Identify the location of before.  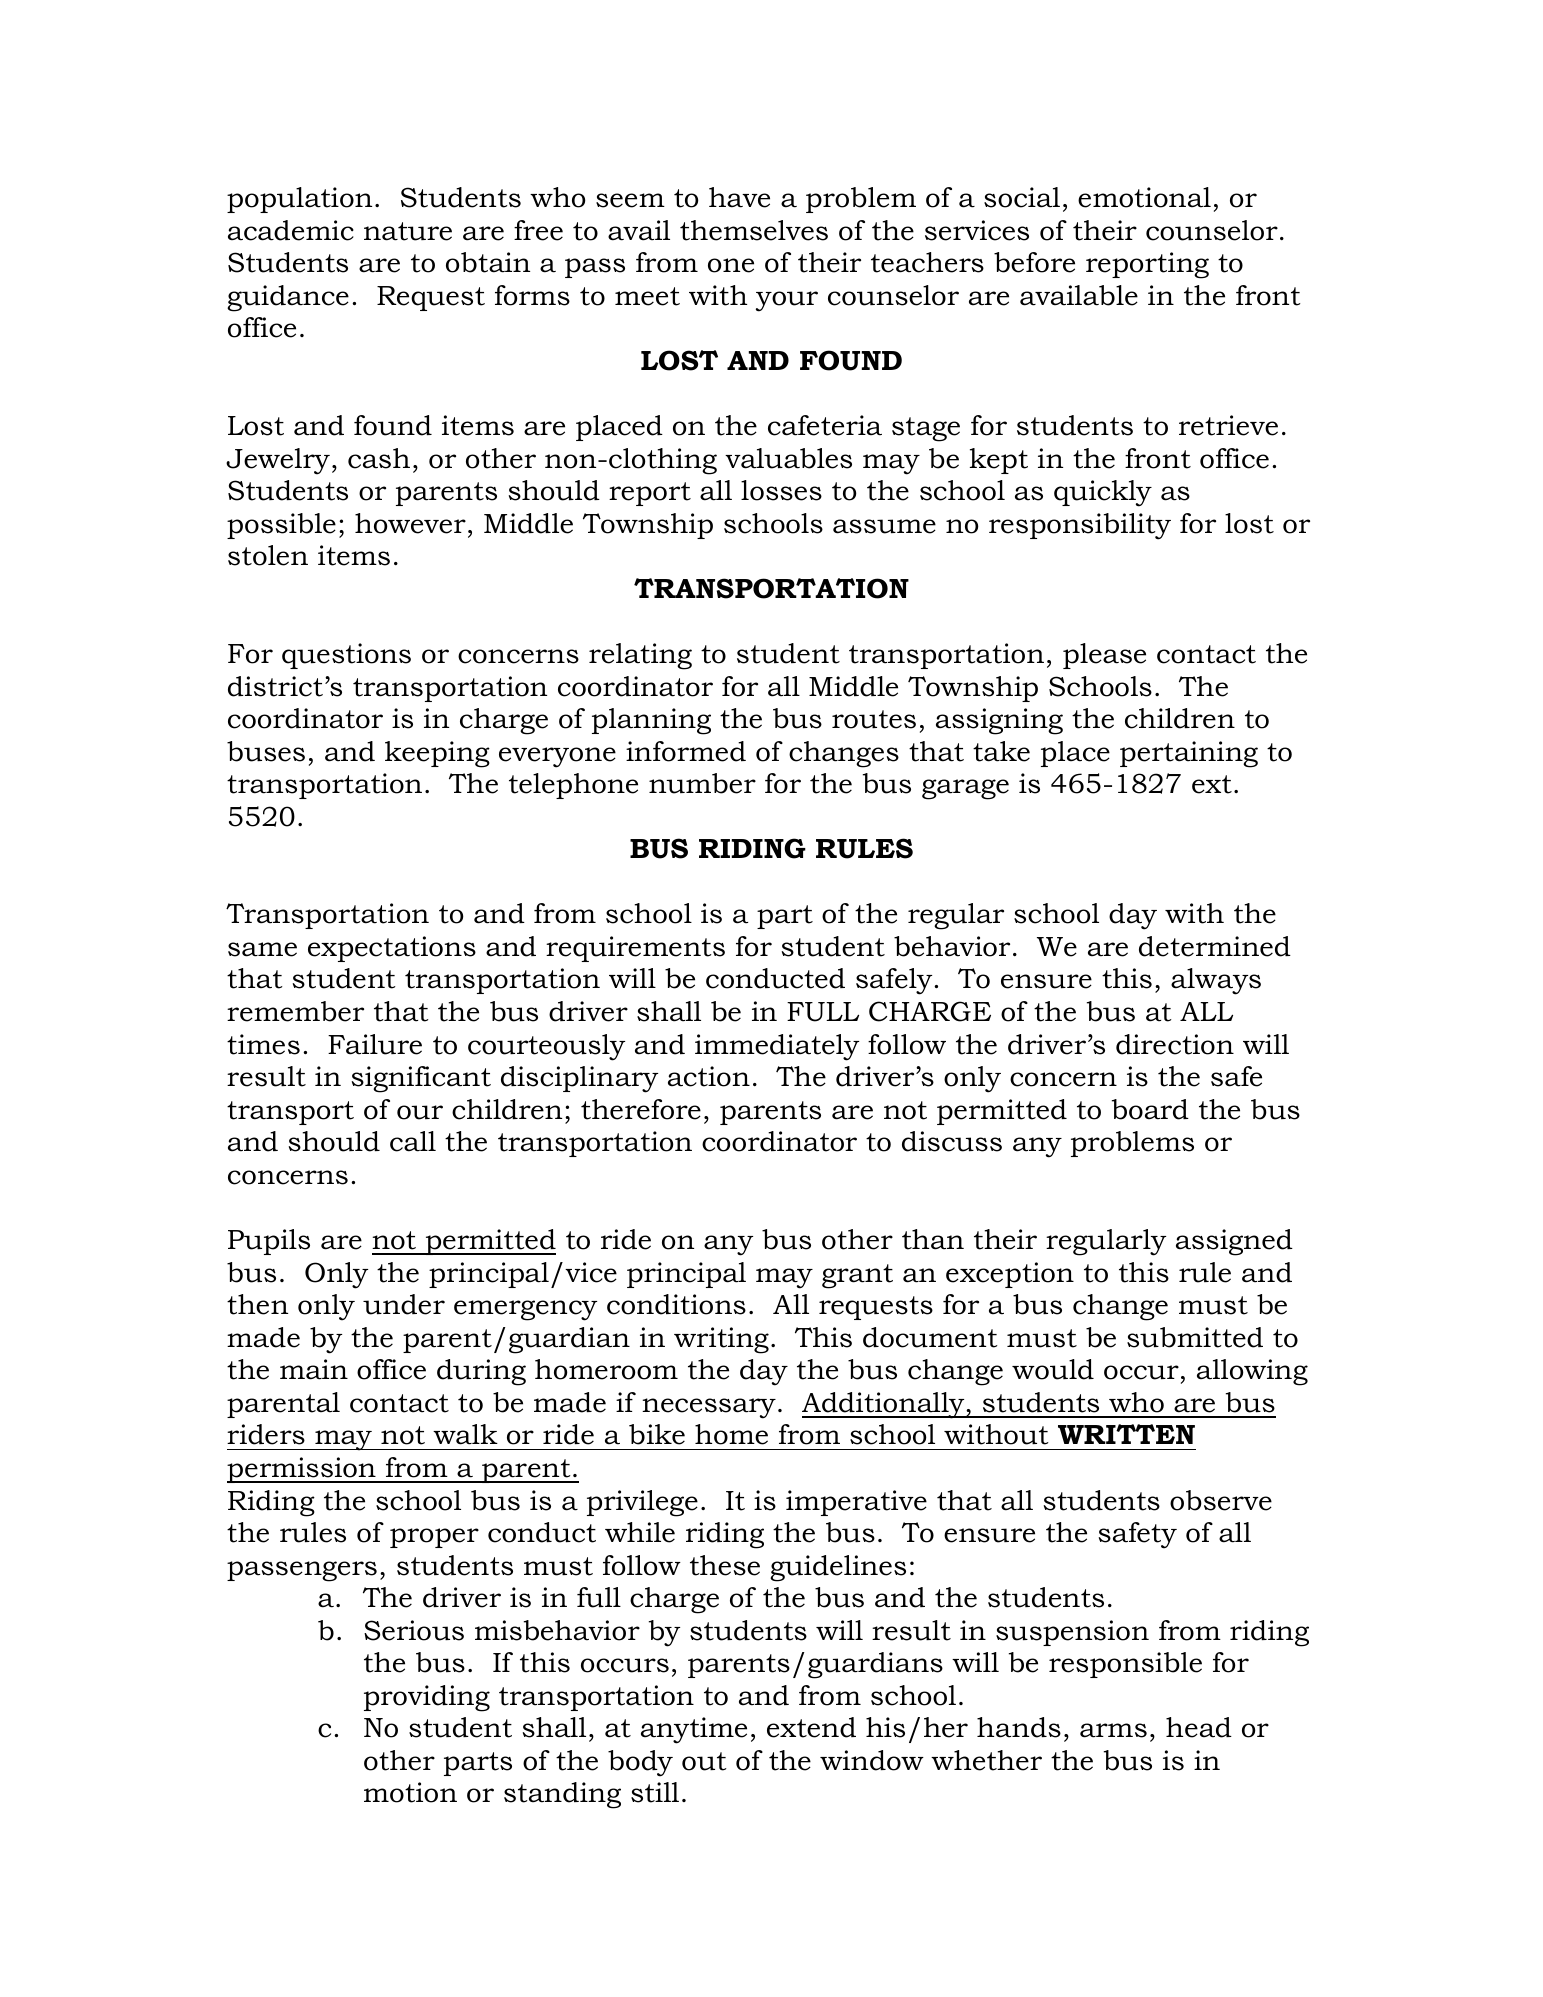
(1034, 262).
